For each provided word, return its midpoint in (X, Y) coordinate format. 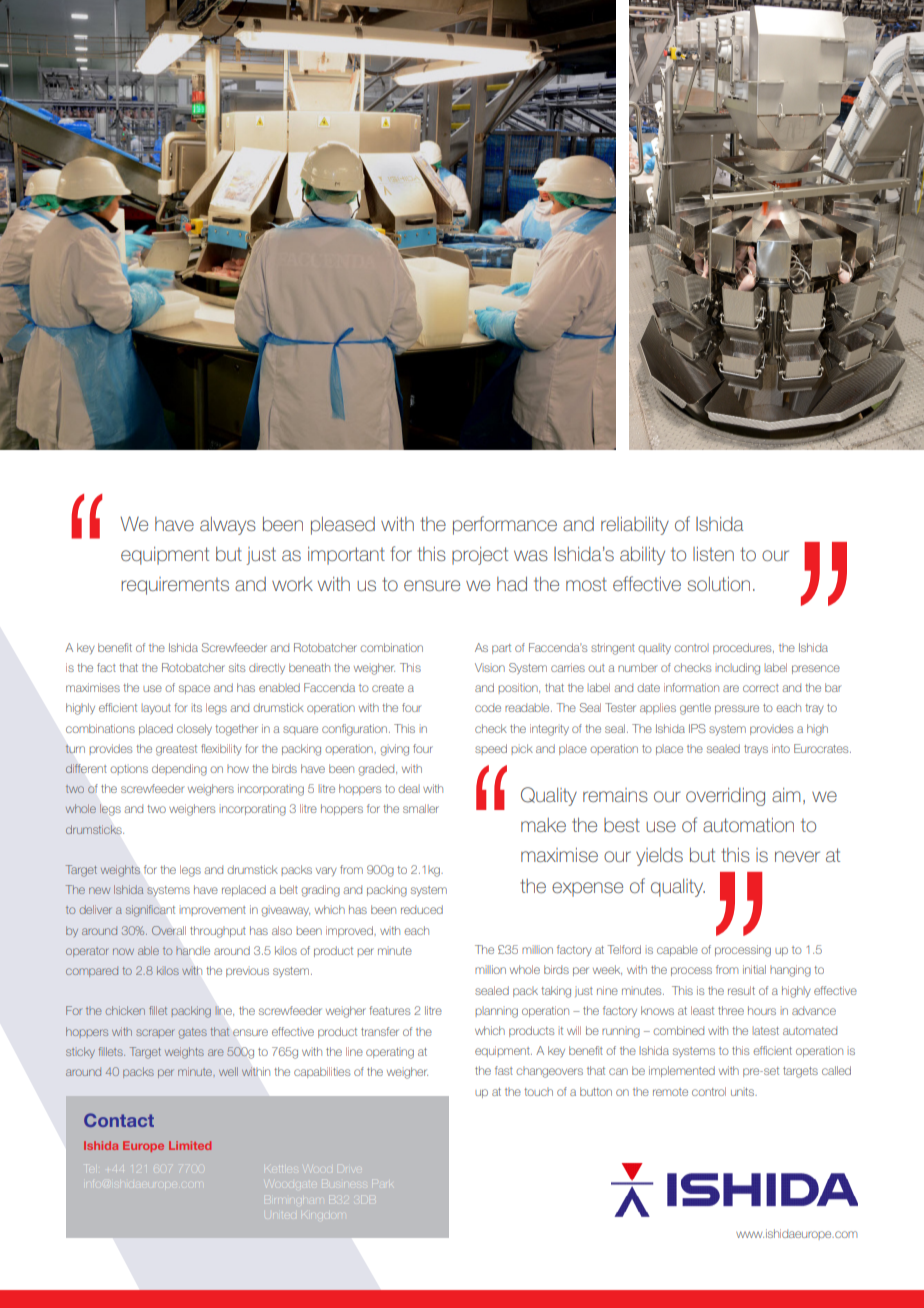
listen (713, 554)
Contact (119, 1120)
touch (538, 1091)
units (744, 1092)
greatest (176, 750)
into (781, 748)
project (480, 556)
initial (754, 969)
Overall (169, 930)
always (228, 526)
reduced (422, 909)
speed (491, 749)
